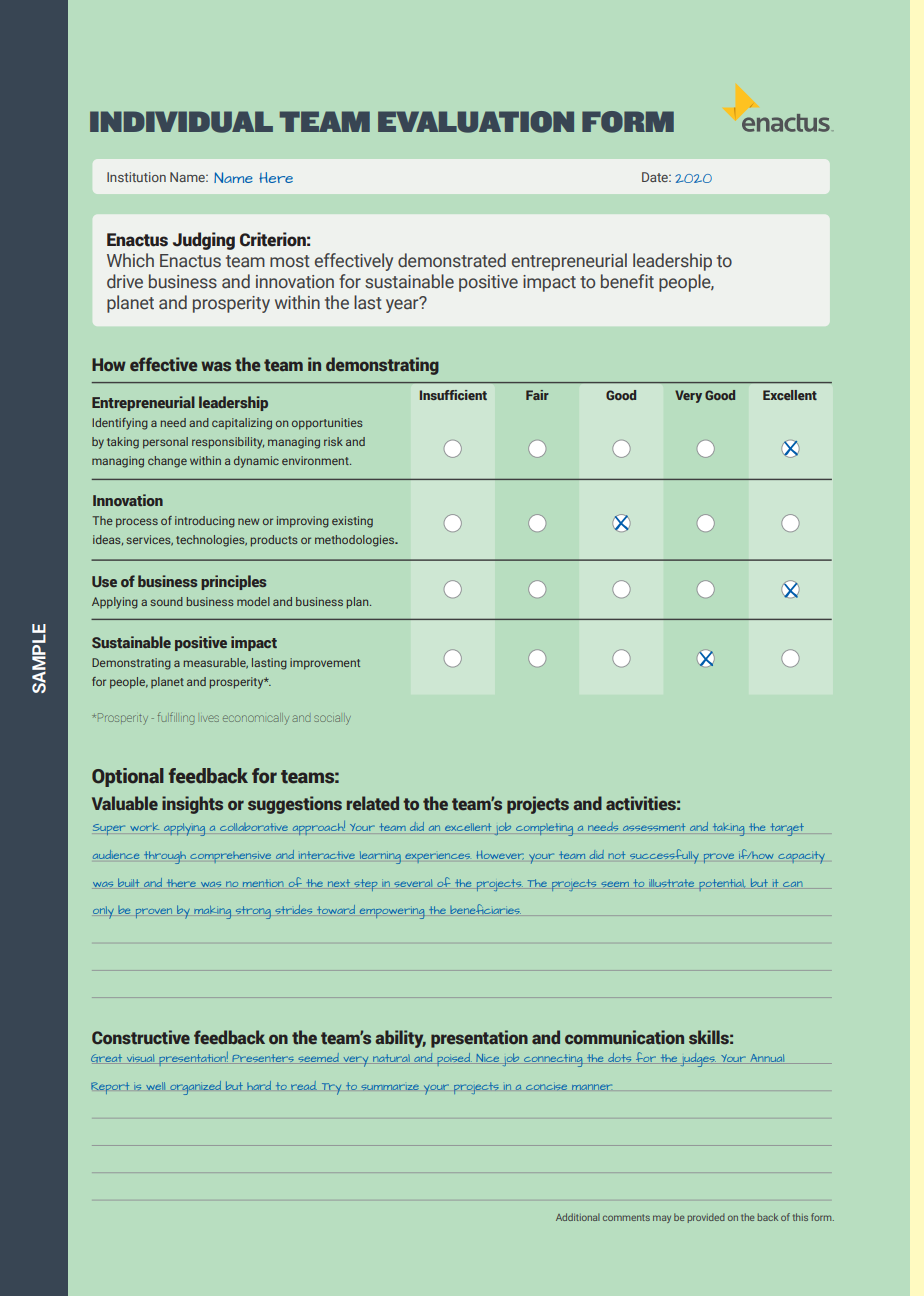  Describe the element at coordinates (403, 305) in the image. I see `year` at that location.
